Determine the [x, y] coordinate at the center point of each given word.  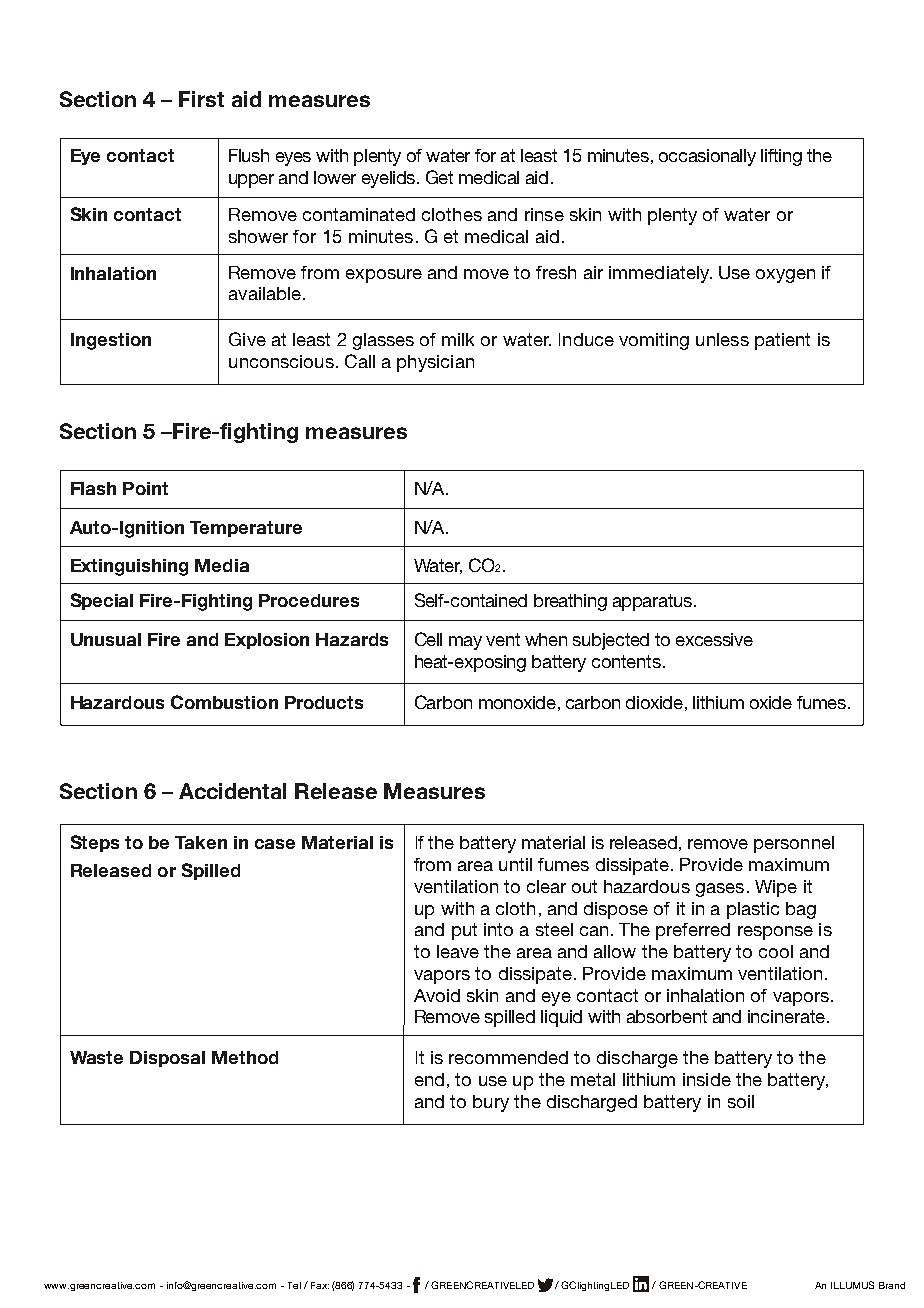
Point [145, 488]
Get [439, 177]
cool [776, 951]
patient [782, 341]
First [201, 99]
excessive [714, 639]
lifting [781, 157]
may [465, 643]
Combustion [224, 702]
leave [458, 951]
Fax [320, 1285]
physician [435, 363]
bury [491, 1103]
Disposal [167, 1059]
